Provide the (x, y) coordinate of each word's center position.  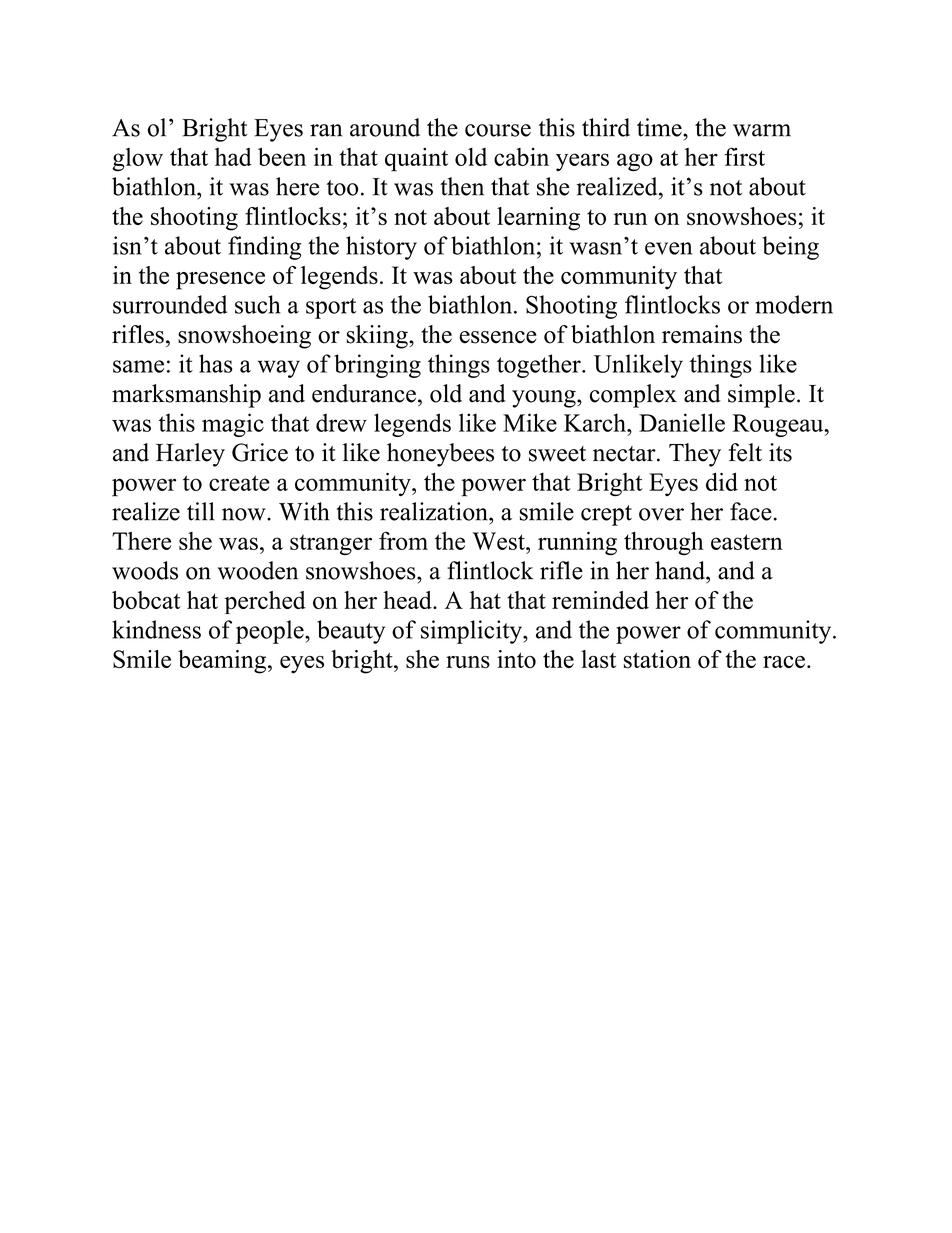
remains (702, 334)
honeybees (440, 455)
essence (498, 337)
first (744, 156)
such (257, 304)
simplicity (472, 632)
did (722, 482)
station (657, 659)
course (498, 130)
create (239, 483)
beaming (223, 662)
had (233, 157)
